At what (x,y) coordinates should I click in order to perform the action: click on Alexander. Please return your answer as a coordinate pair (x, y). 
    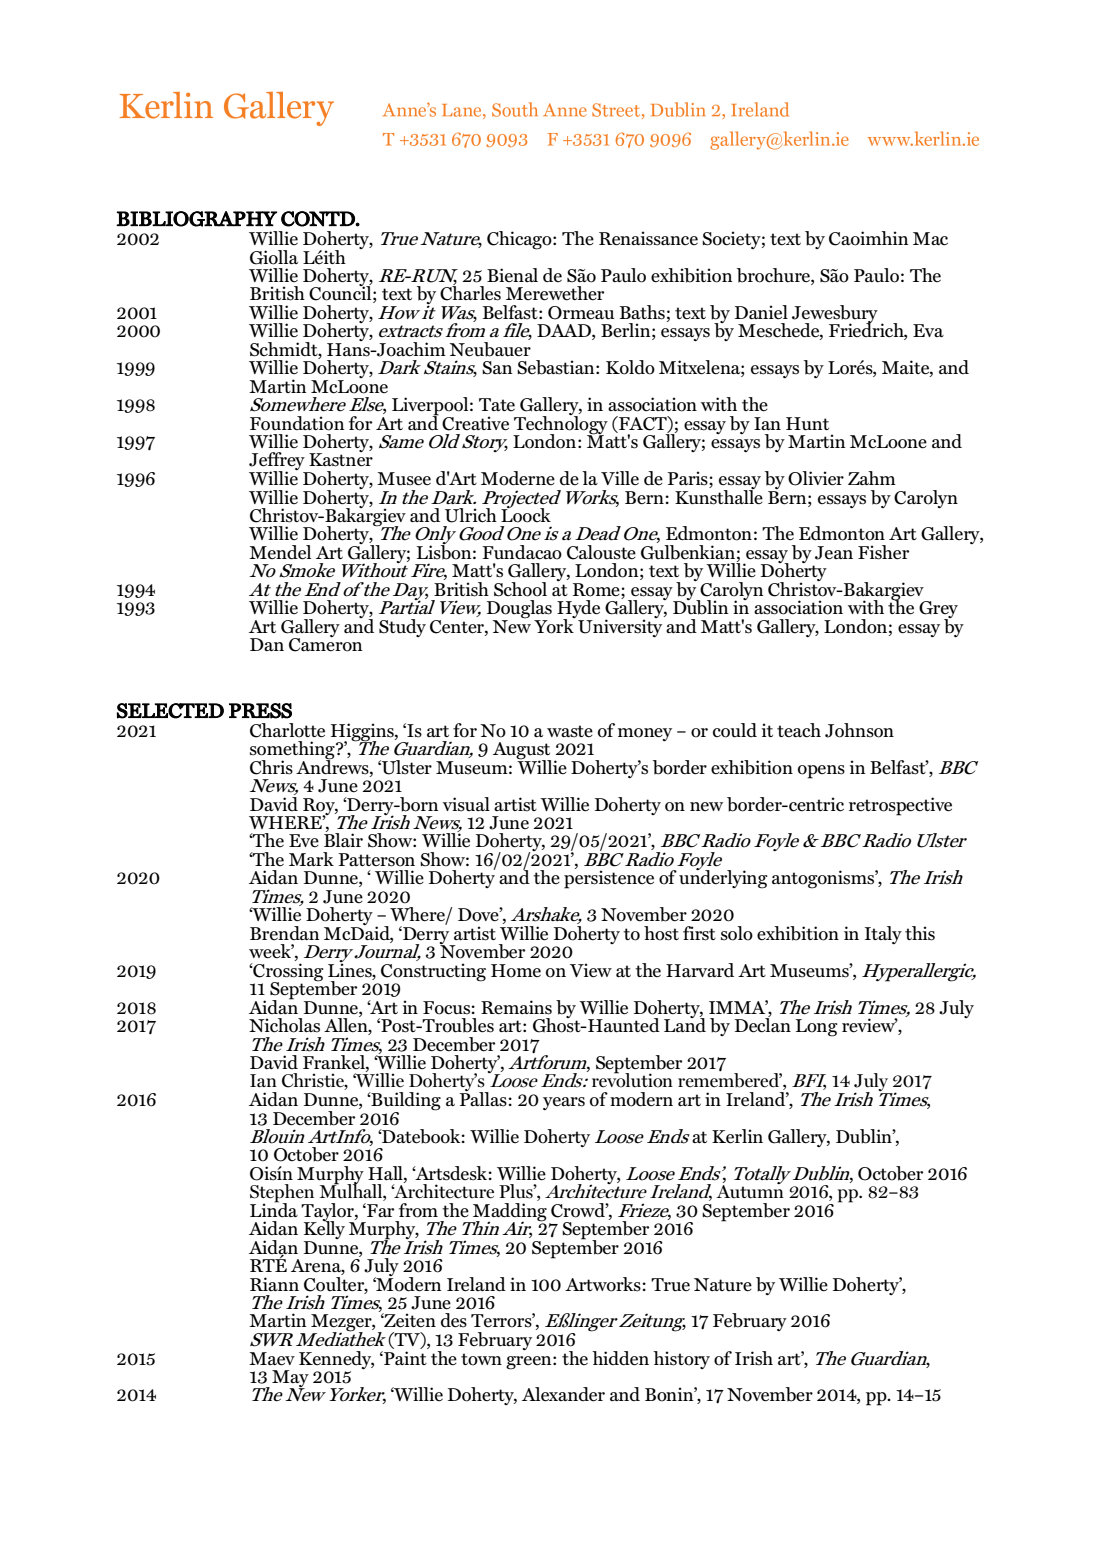
    Looking at the image, I should click on (563, 1394).
